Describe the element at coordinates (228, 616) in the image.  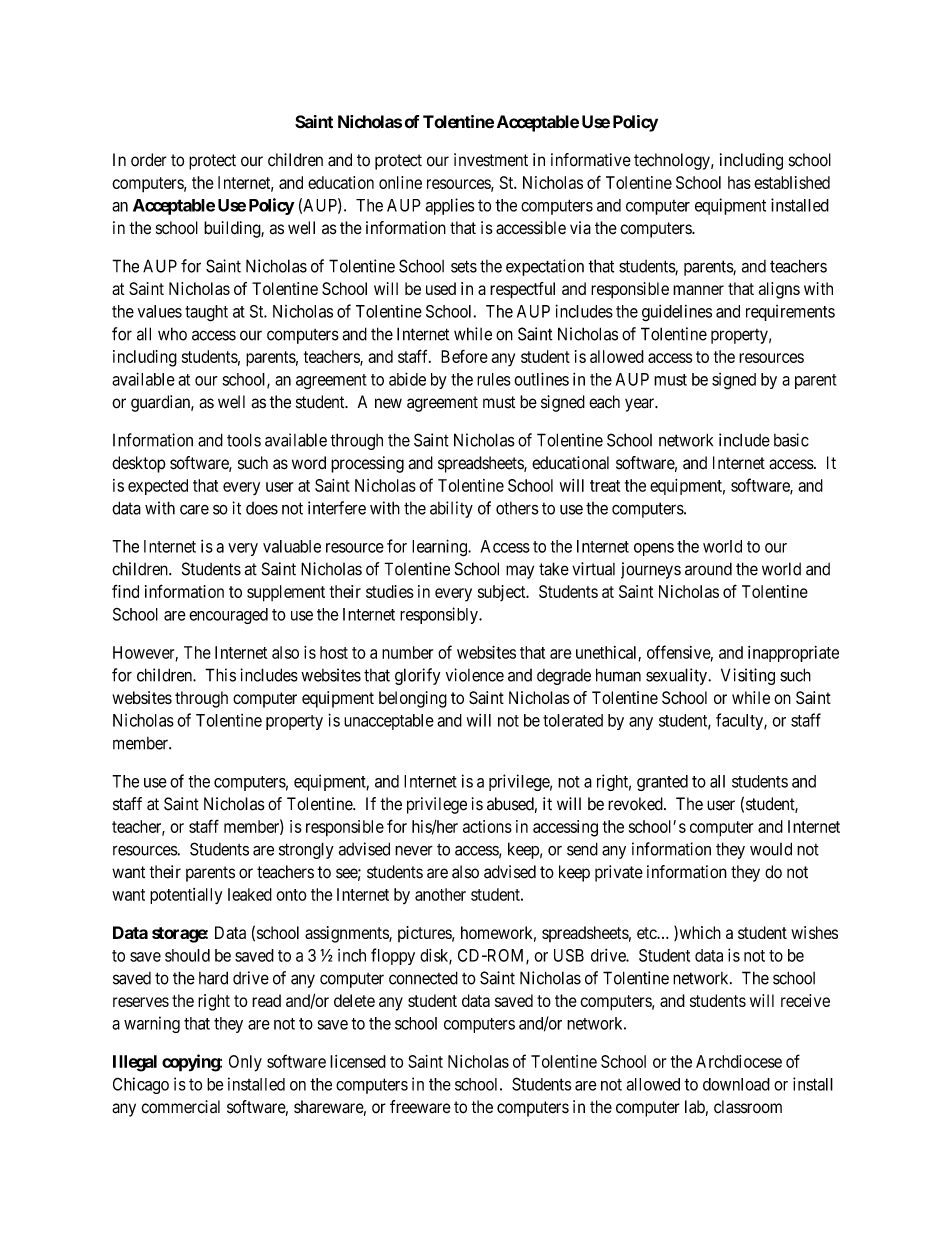
I see `encouraged` at that location.
